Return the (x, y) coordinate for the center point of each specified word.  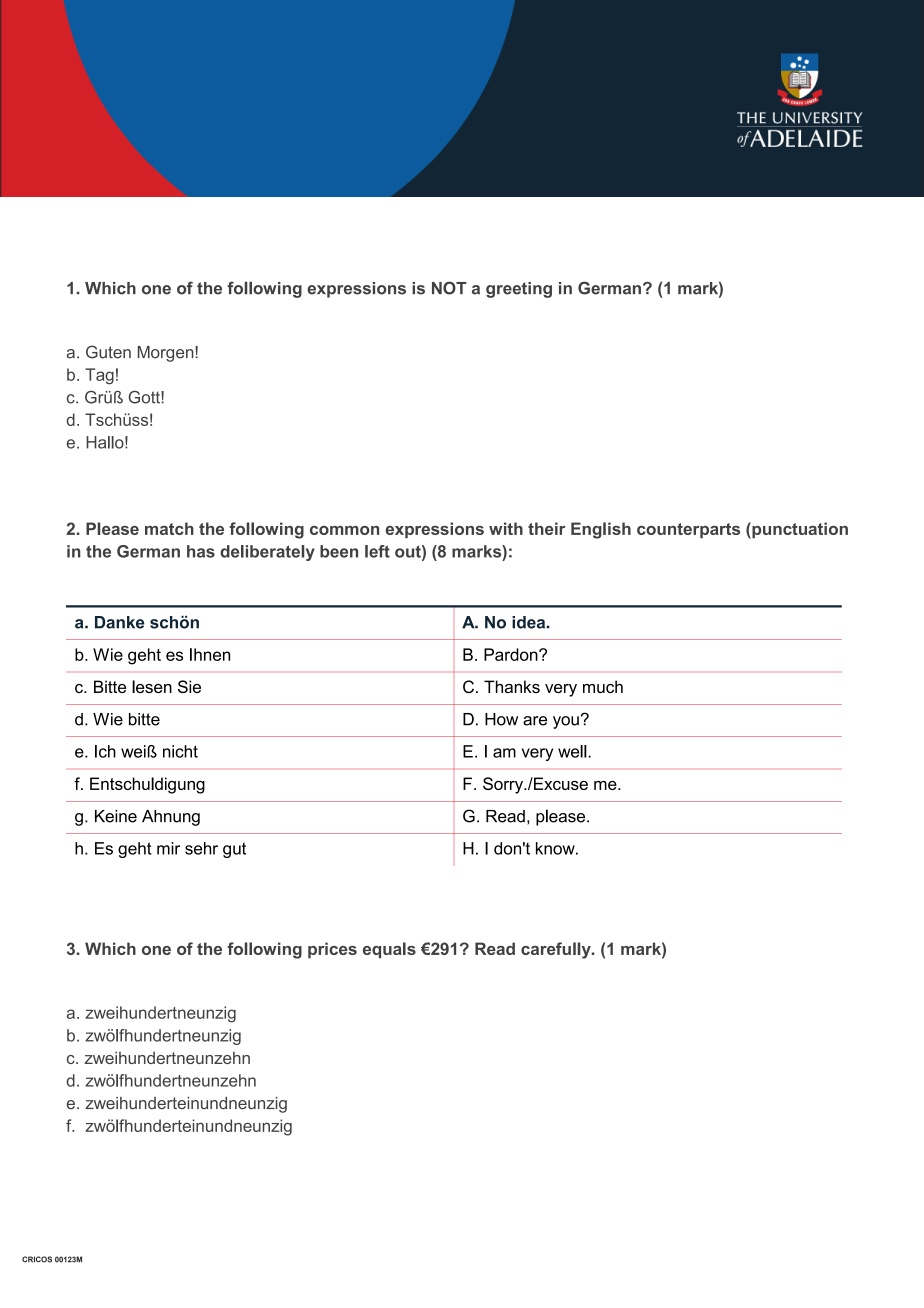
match (169, 528)
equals (389, 950)
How (501, 719)
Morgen (167, 354)
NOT (449, 288)
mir (168, 848)
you (566, 722)
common (344, 530)
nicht (180, 751)
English (601, 530)
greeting (519, 290)
